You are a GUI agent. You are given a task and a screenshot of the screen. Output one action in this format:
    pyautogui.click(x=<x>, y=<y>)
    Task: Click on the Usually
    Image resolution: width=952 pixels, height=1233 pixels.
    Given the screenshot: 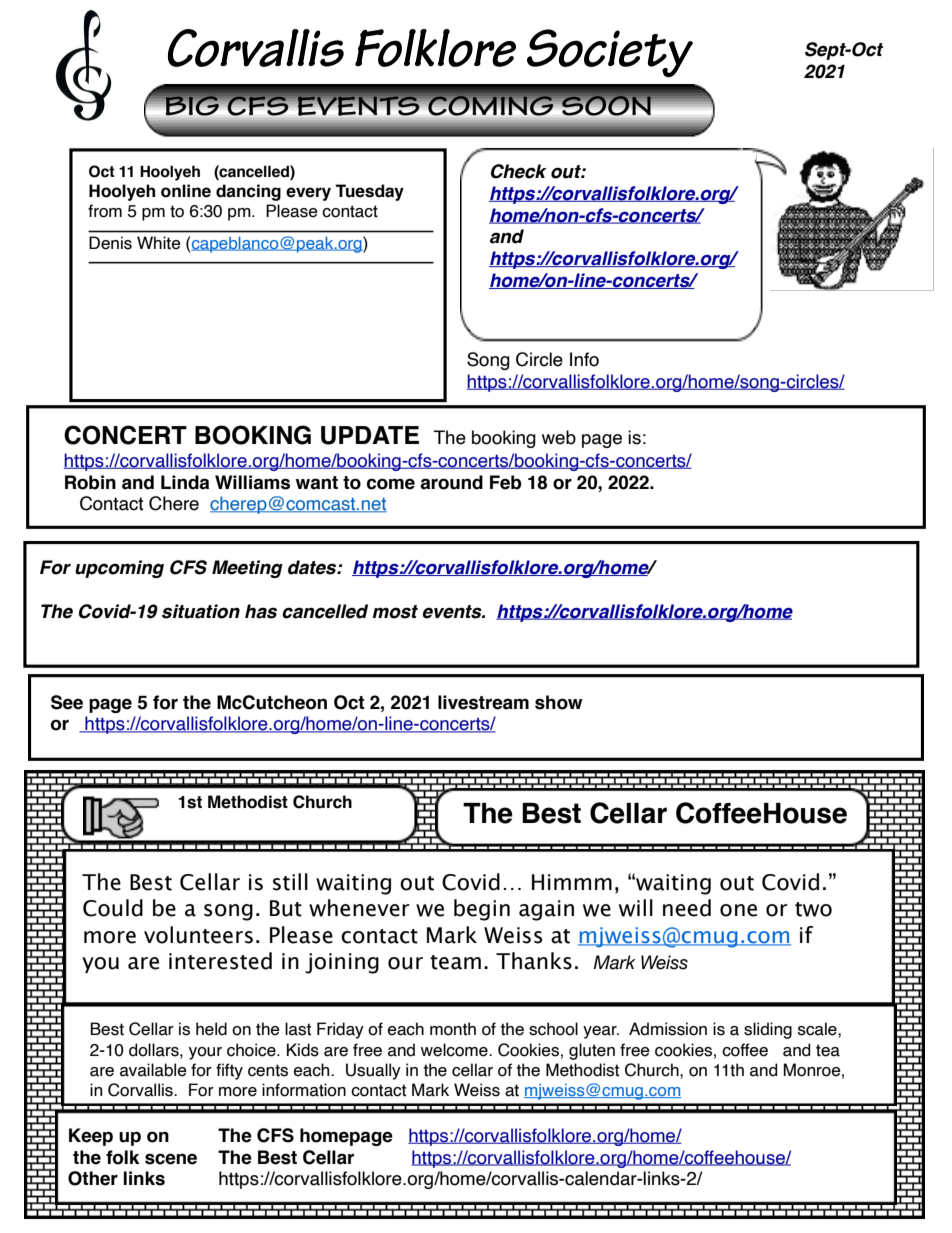 What is the action you would take?
    pyautogui.click(x=373, y=1071)
